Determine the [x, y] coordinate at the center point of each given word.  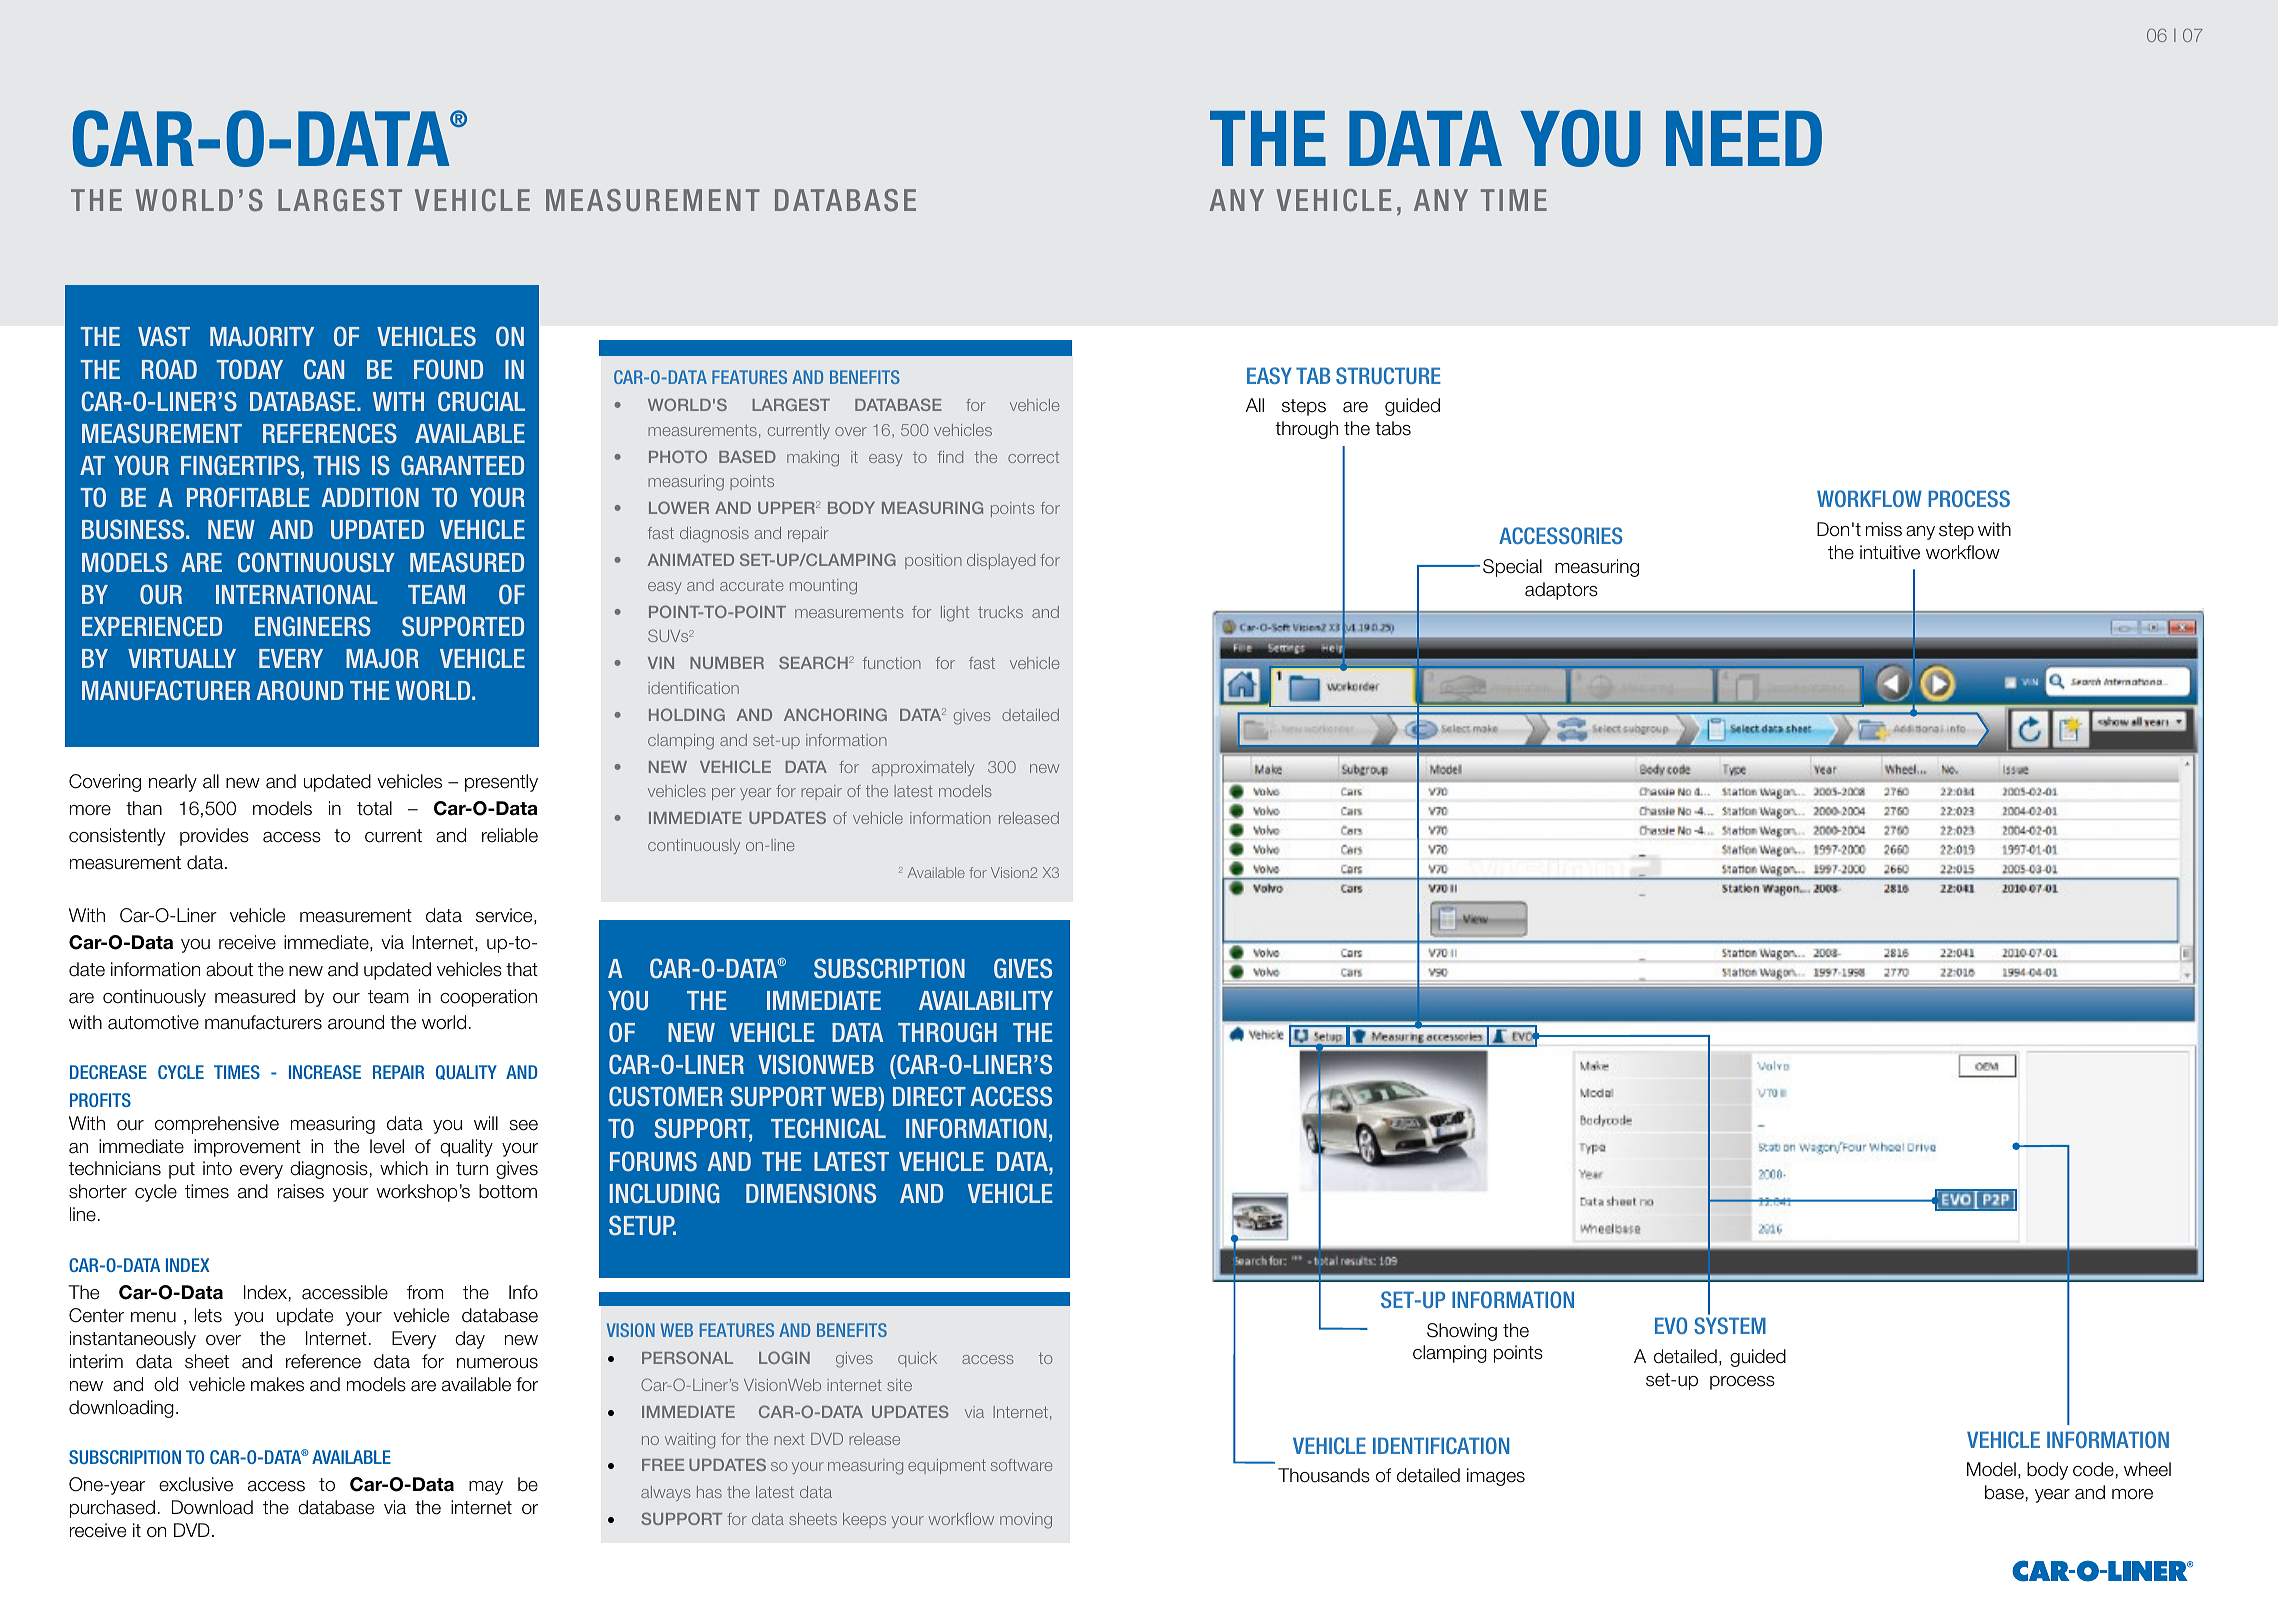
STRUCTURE [1388, 375]
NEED [1744, 138]
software [1021, 1465]
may [486, 1488]
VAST [164, 336]
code [2093, 1469]
